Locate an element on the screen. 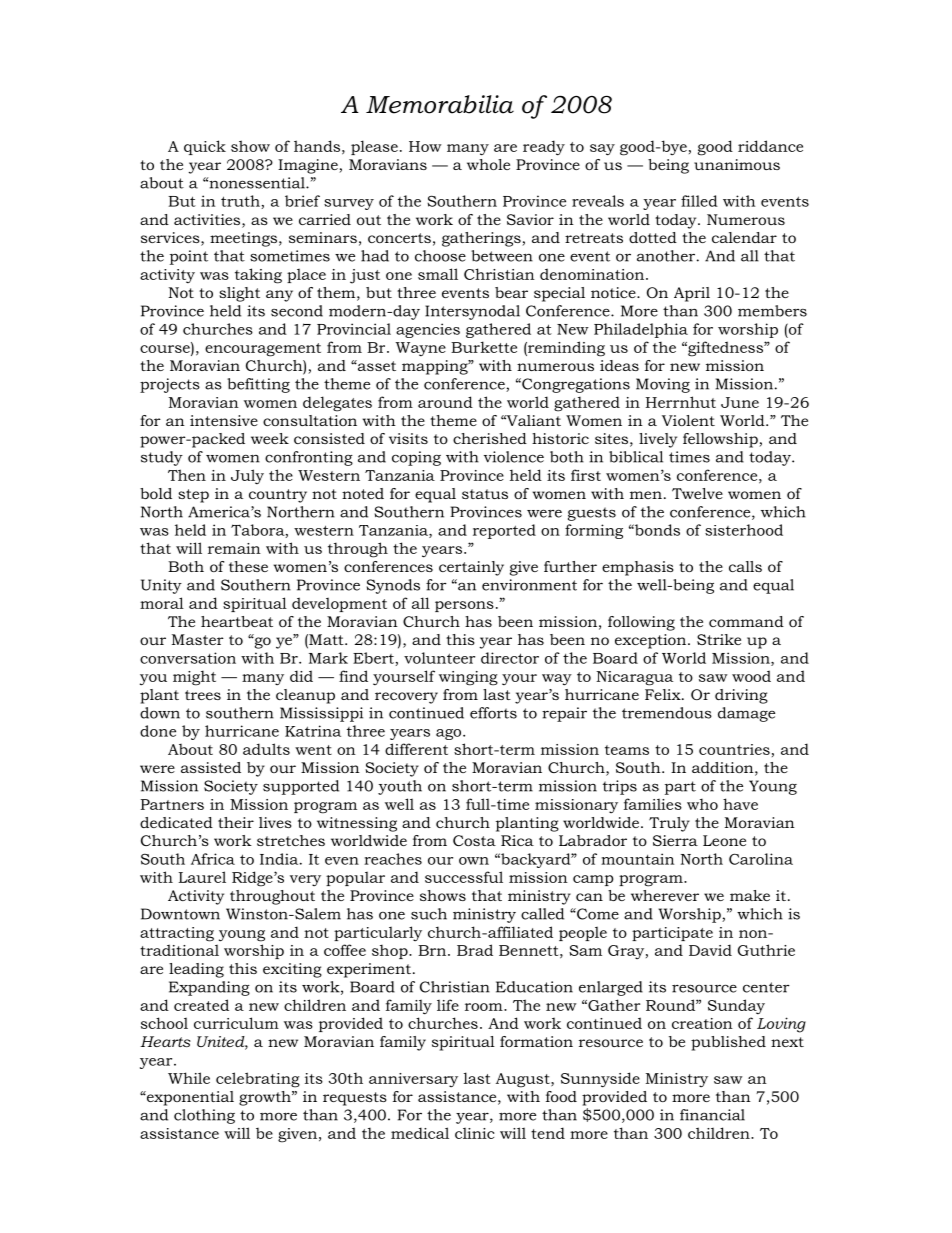 The width and height of the screenshot is (952, 1233). unanimous is located at coordinates (737, 164).
